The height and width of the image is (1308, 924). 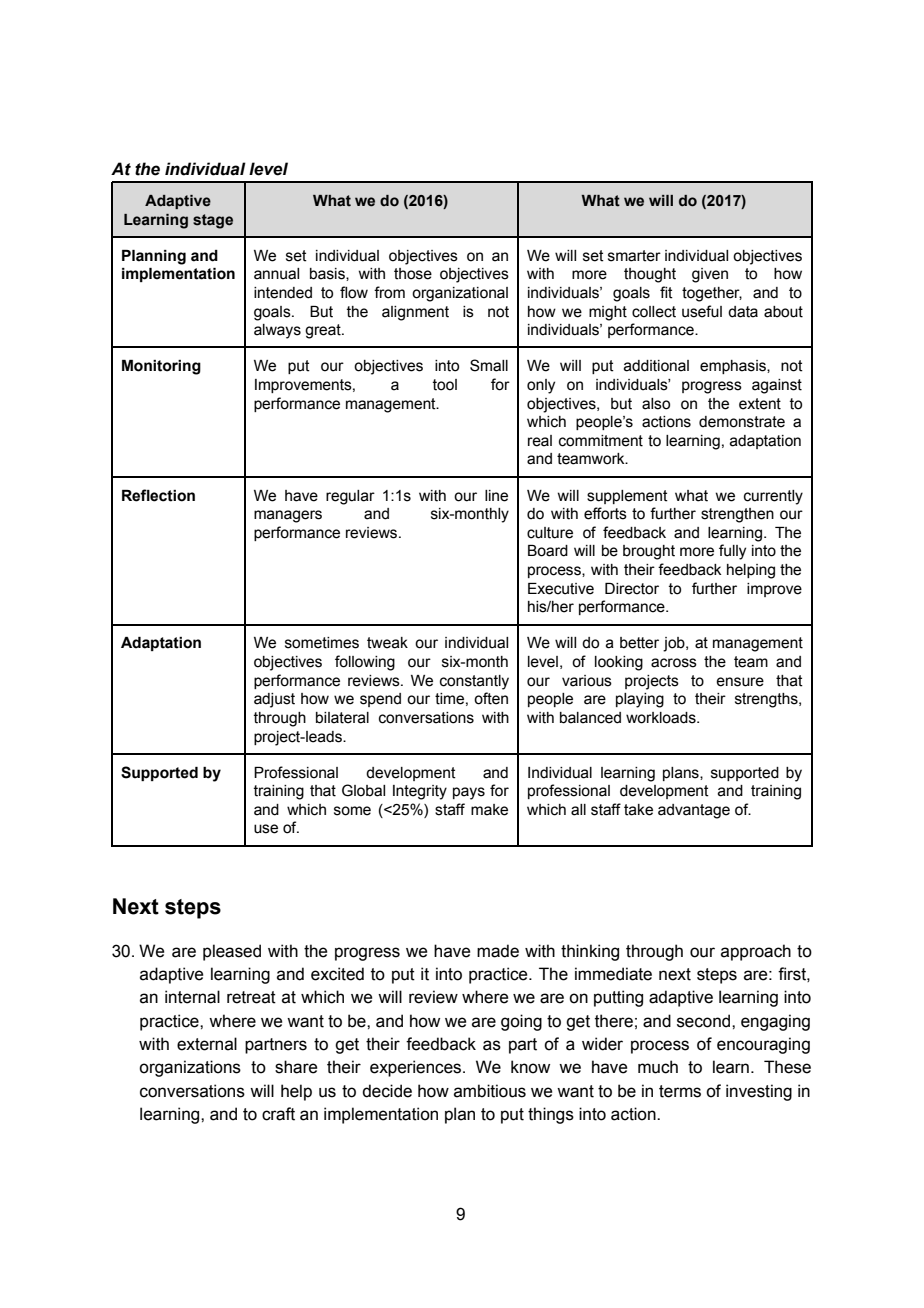 What do you see at coordinates (496, 496) in the image?
I see `line` at bounding box center [496, 496].
